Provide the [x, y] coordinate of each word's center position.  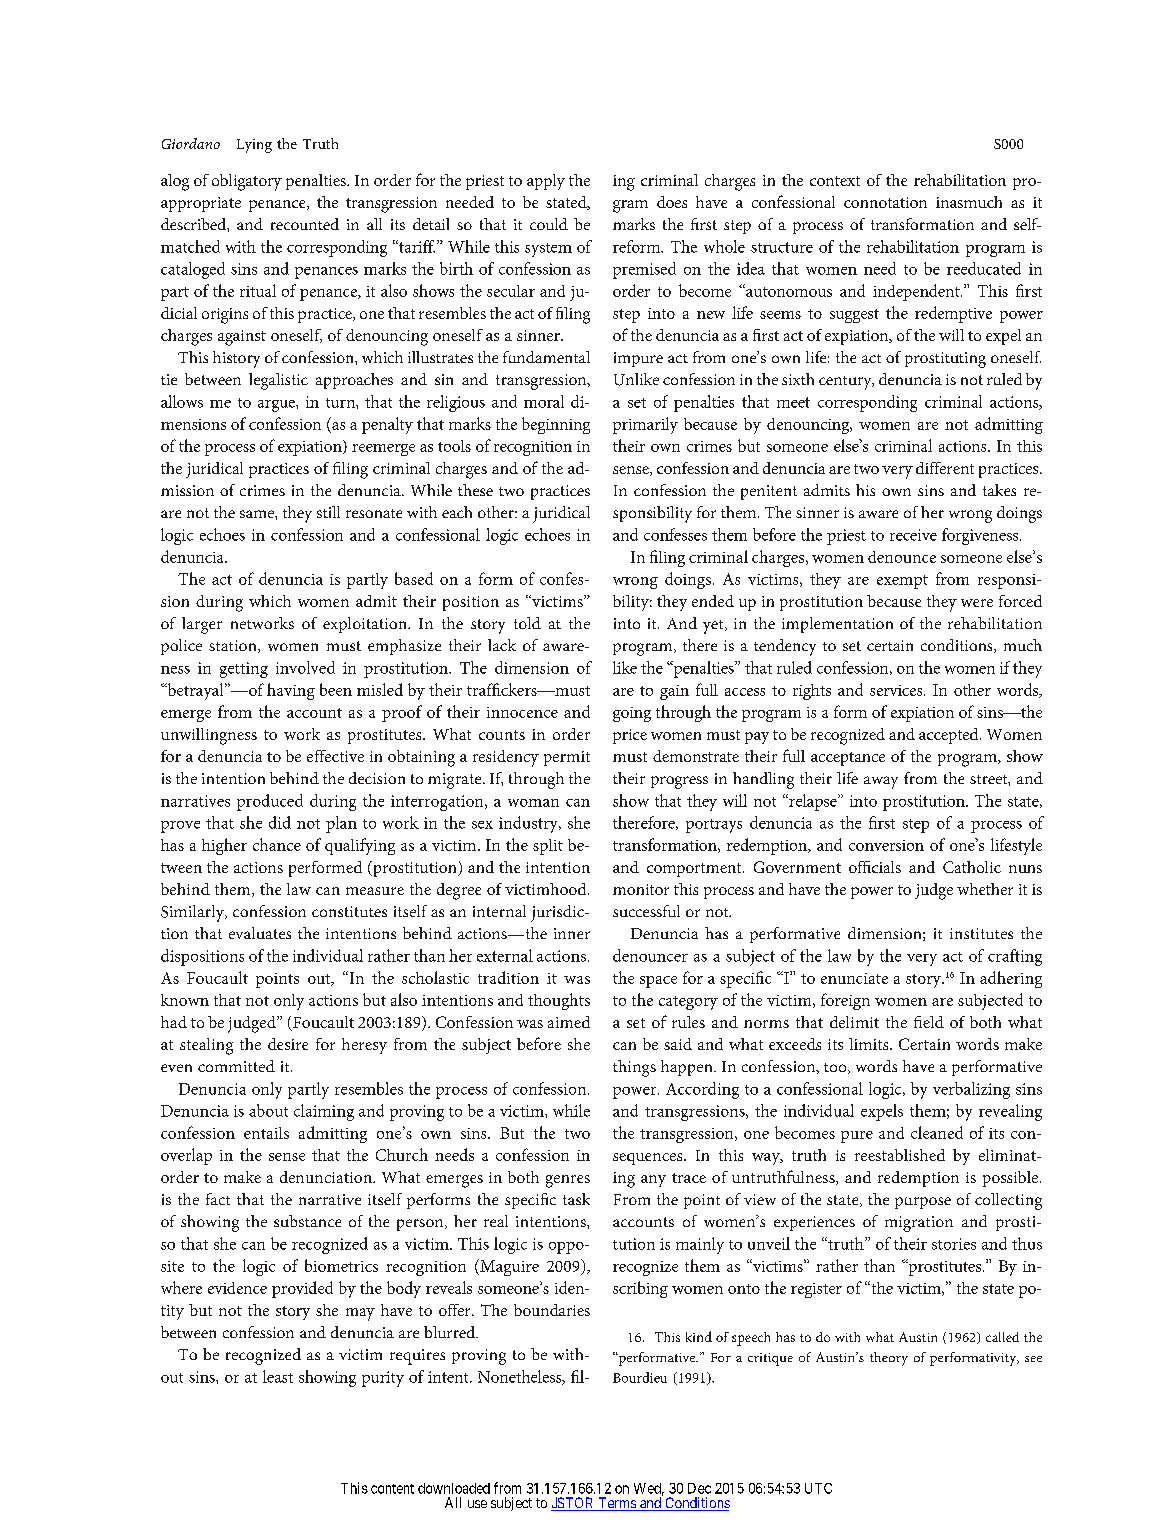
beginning [556, 425]
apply [546, 182]
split [548, 847]
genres [568, 1181]
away [881, 782]
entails [266, 1133]
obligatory [247, 182]
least [278, 1376]
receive [913, 535]
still [328, 512]
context [835, 181]
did [280, 822]
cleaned [937, 1132]
